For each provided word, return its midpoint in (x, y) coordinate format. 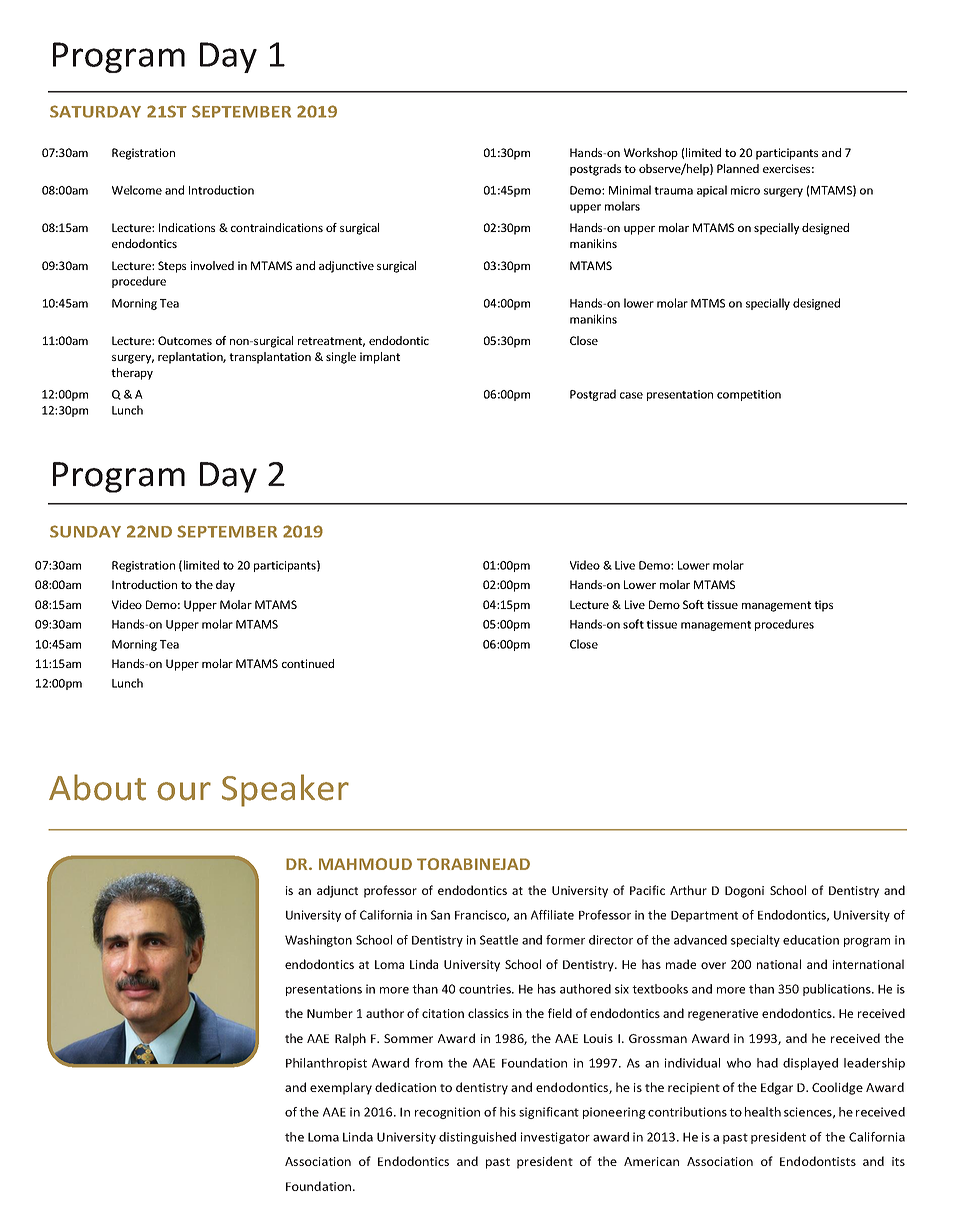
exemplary (341, 1088)
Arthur (688, 890)
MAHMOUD (365, 864)
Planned (738, 168)
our (184, 791)
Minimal (630, 190)
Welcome (137, 190)
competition (749, 395)
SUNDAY (85, 531)
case (631, 395)
